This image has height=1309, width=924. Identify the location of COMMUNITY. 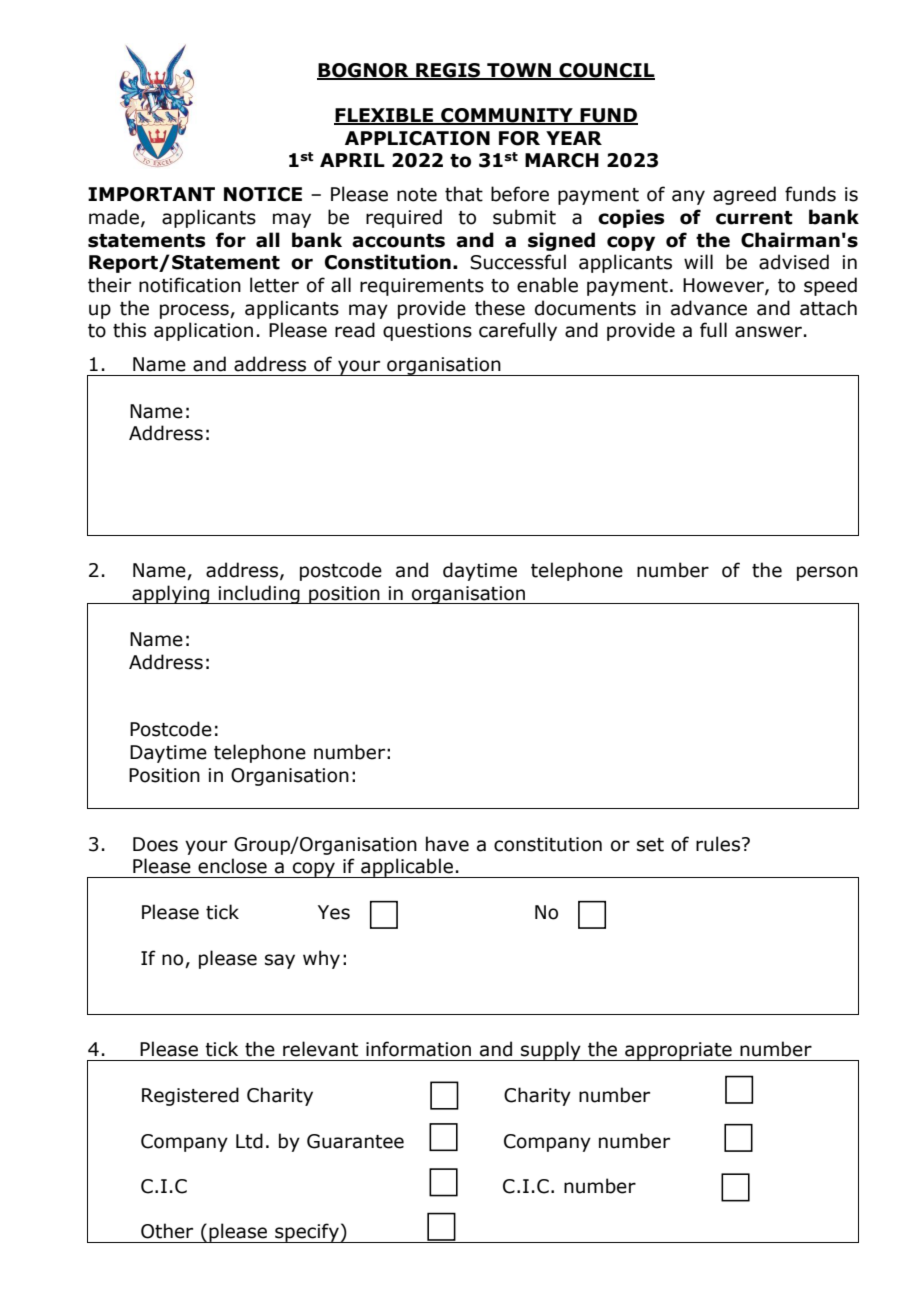
(507, 116).
